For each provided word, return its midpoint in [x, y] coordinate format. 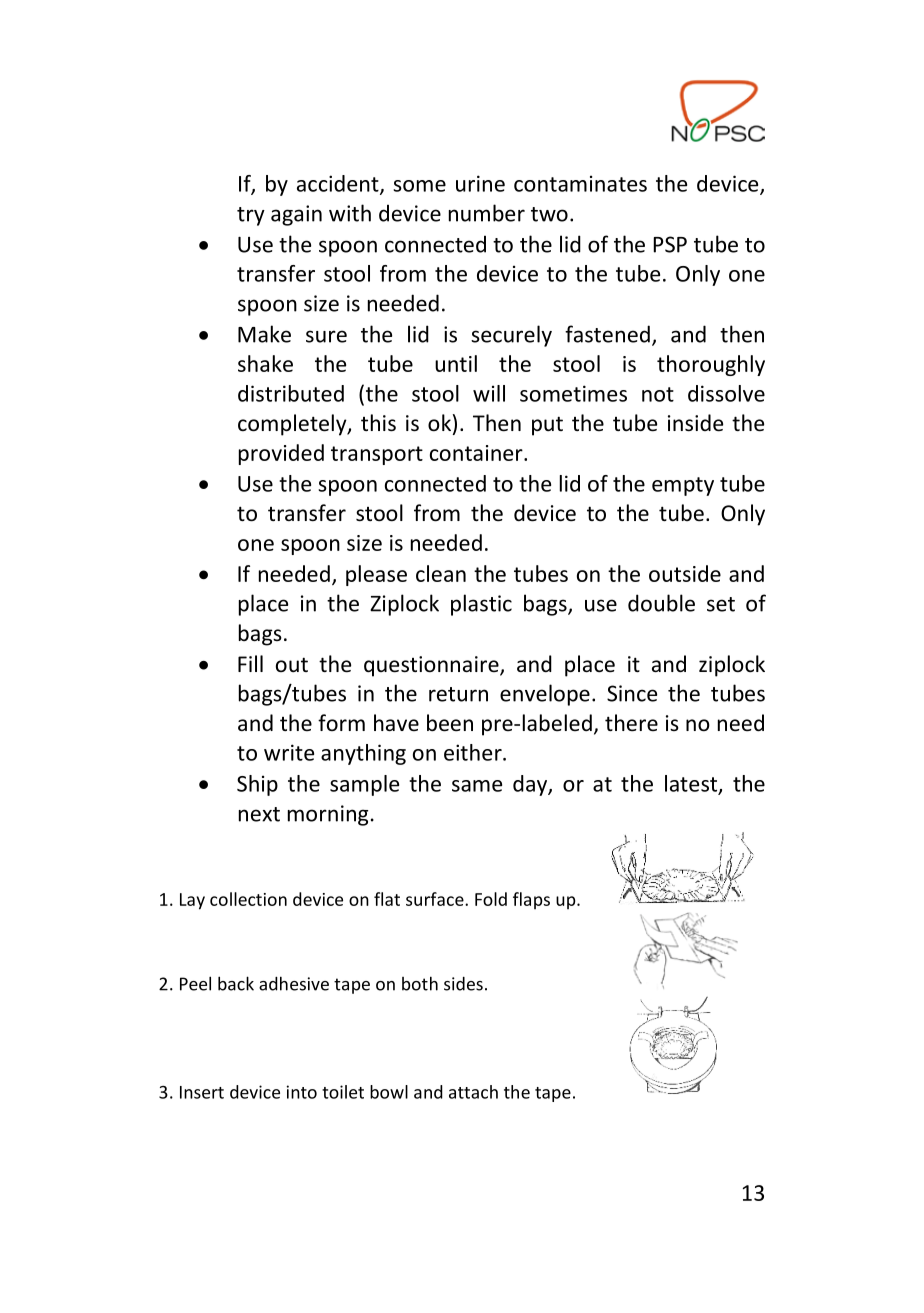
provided [281, 454]
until [456, 363]
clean [441, 573]
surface [436, 899]
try [251, 216]
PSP [670, 244]
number [487, 213]
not [658, 394]
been [450, 723]
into [302, 1092]
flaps [531, 901]
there [631, 723]
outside [685, 573]
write [289, 752]
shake [265, 363]
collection [248, 899]
